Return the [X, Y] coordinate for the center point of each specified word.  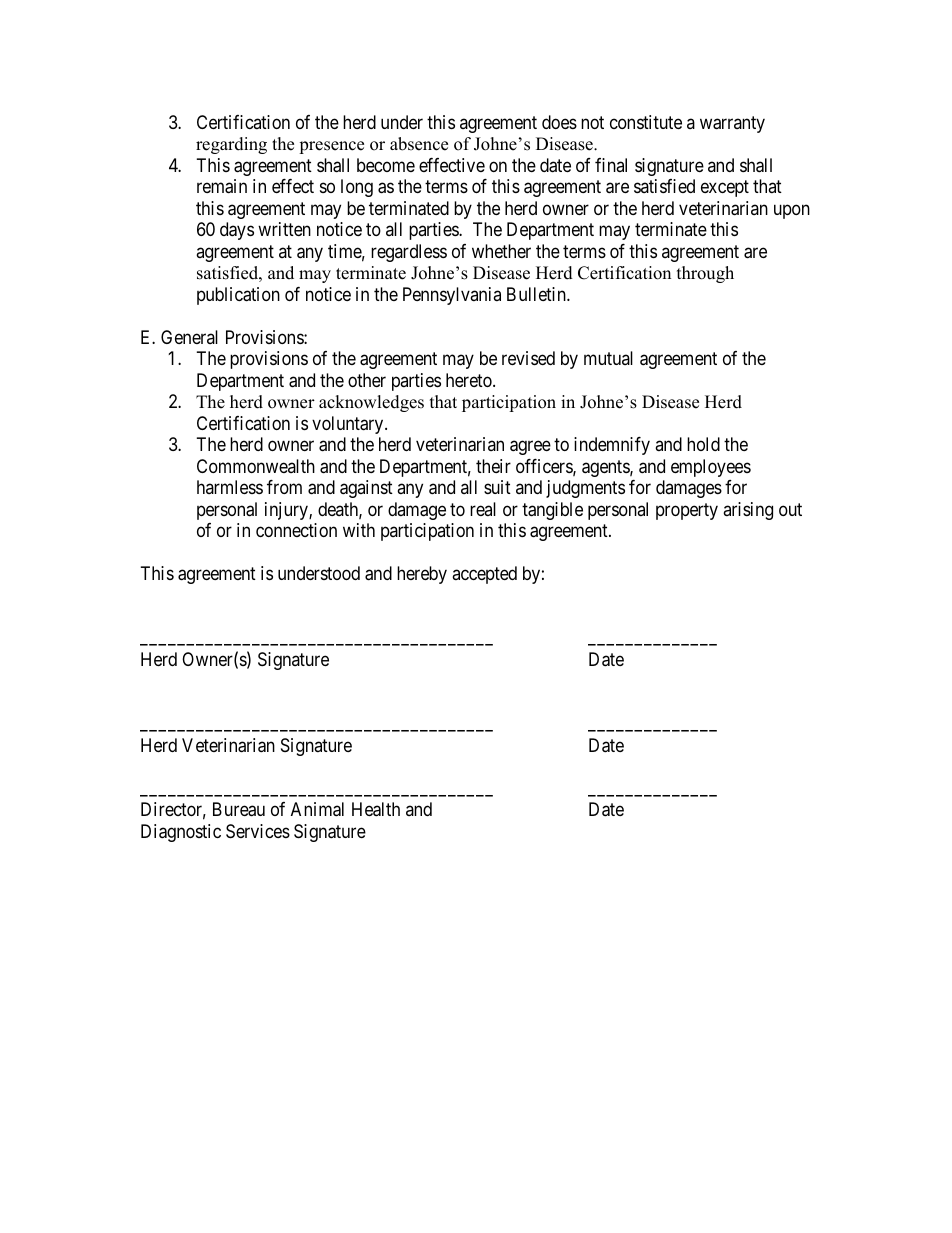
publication [238, 296]
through [705, 274]
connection [296, 530]
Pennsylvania [452, 296]
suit [497, 487]
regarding [231, 145]
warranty [732, 124]
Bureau [239, 809]
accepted [484, 575]
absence [419, 144]
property [687, 511]
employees [711, 468]
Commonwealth [256, 466]
